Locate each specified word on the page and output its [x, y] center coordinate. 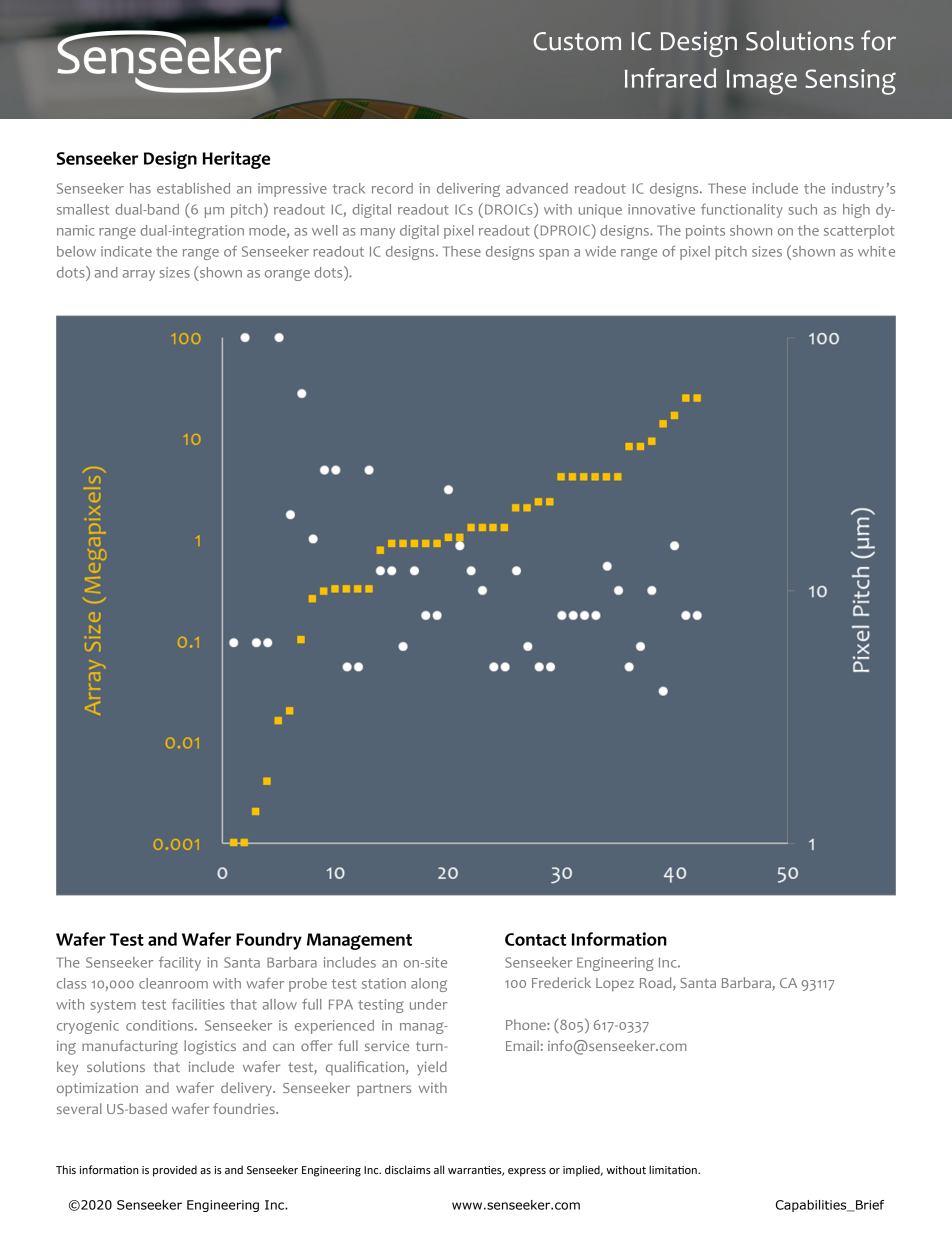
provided [175, 1171]
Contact [536, 939]
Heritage [236, 160]
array [139, 275]
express [527, 1172]
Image [762, 82]
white [876, 251]
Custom [577, 41]
